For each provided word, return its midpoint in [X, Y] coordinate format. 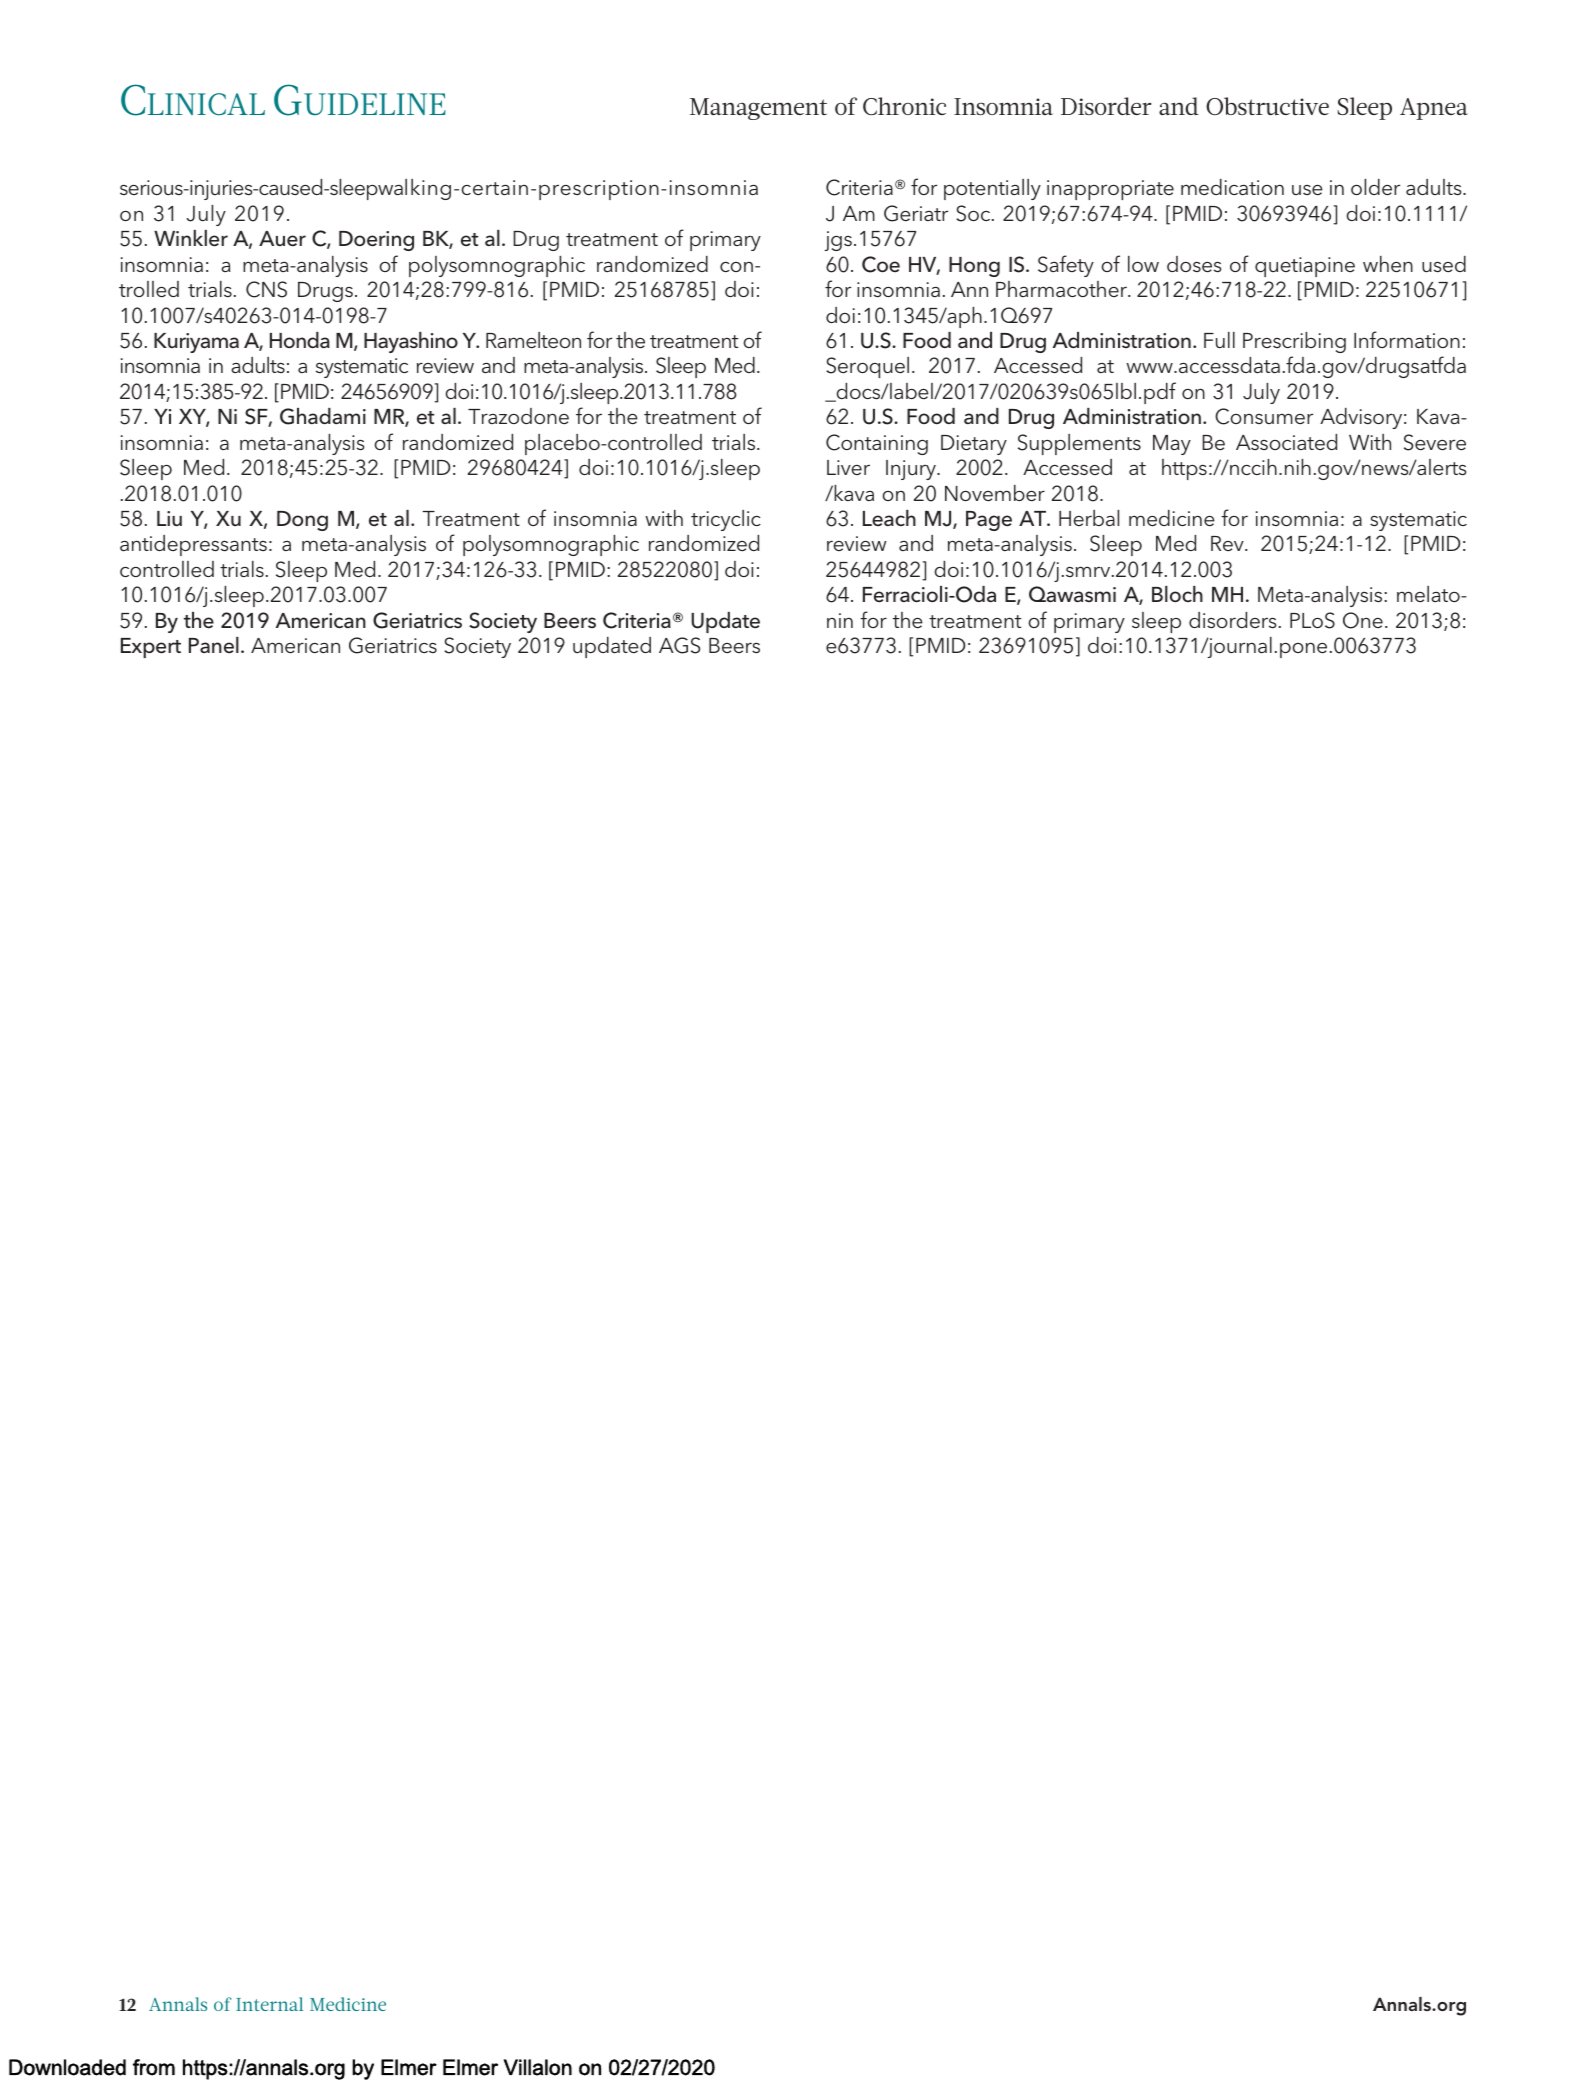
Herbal [1089, 518]
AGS [679, 645]
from [154, 2067]
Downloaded [67, 2067]
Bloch [1177, 594]
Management [758, 109]
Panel [214, 645]
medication [1232, 187]
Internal [269, 2004]
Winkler [191, 238]
